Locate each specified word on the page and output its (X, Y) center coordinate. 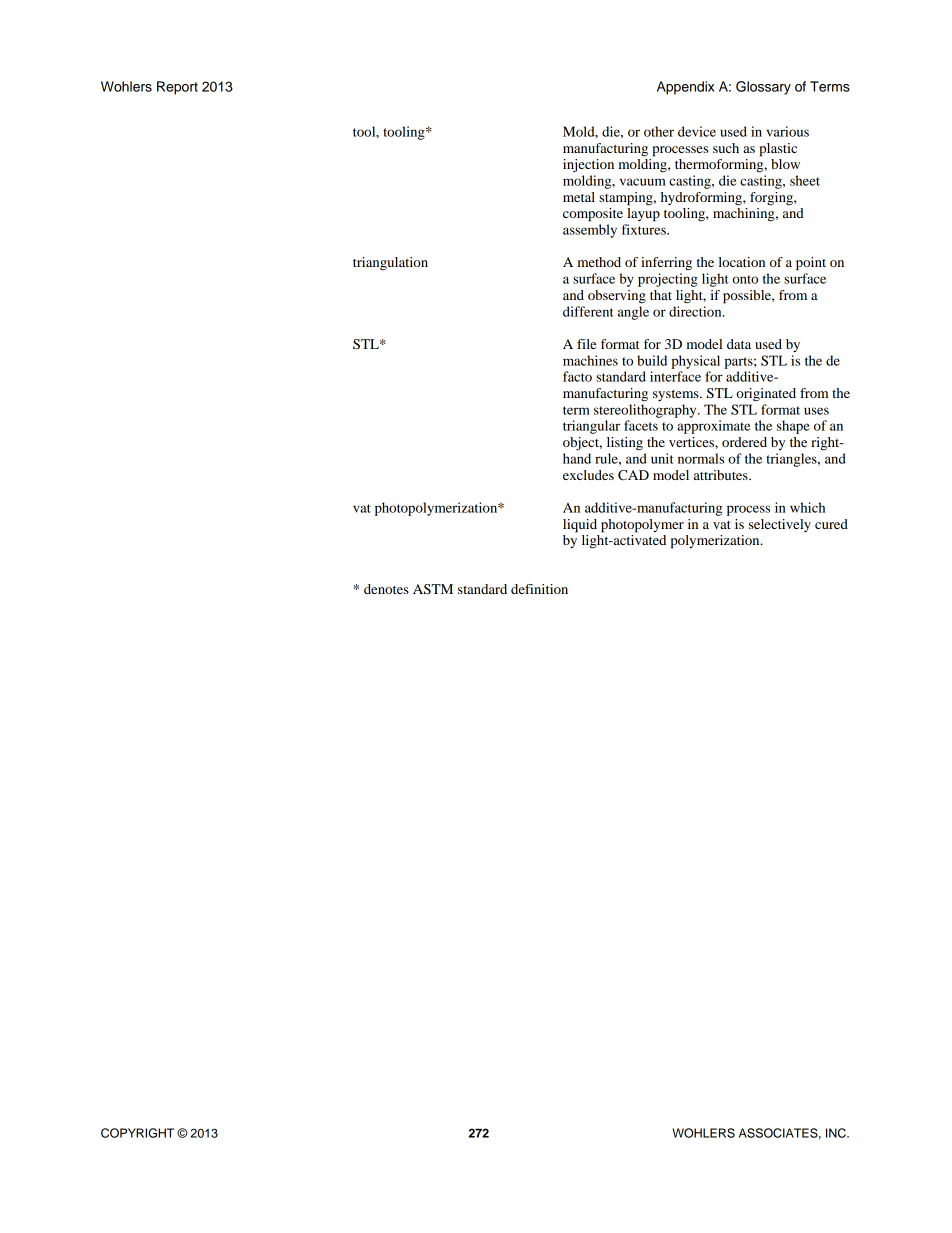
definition (539, 589)
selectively (780, 525)
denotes (386, 589)
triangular (591, 427)
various (787, 131)
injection (588, 166)
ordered (744, 442)
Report (177, 88)
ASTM (433, 589)
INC (837, 1133)
